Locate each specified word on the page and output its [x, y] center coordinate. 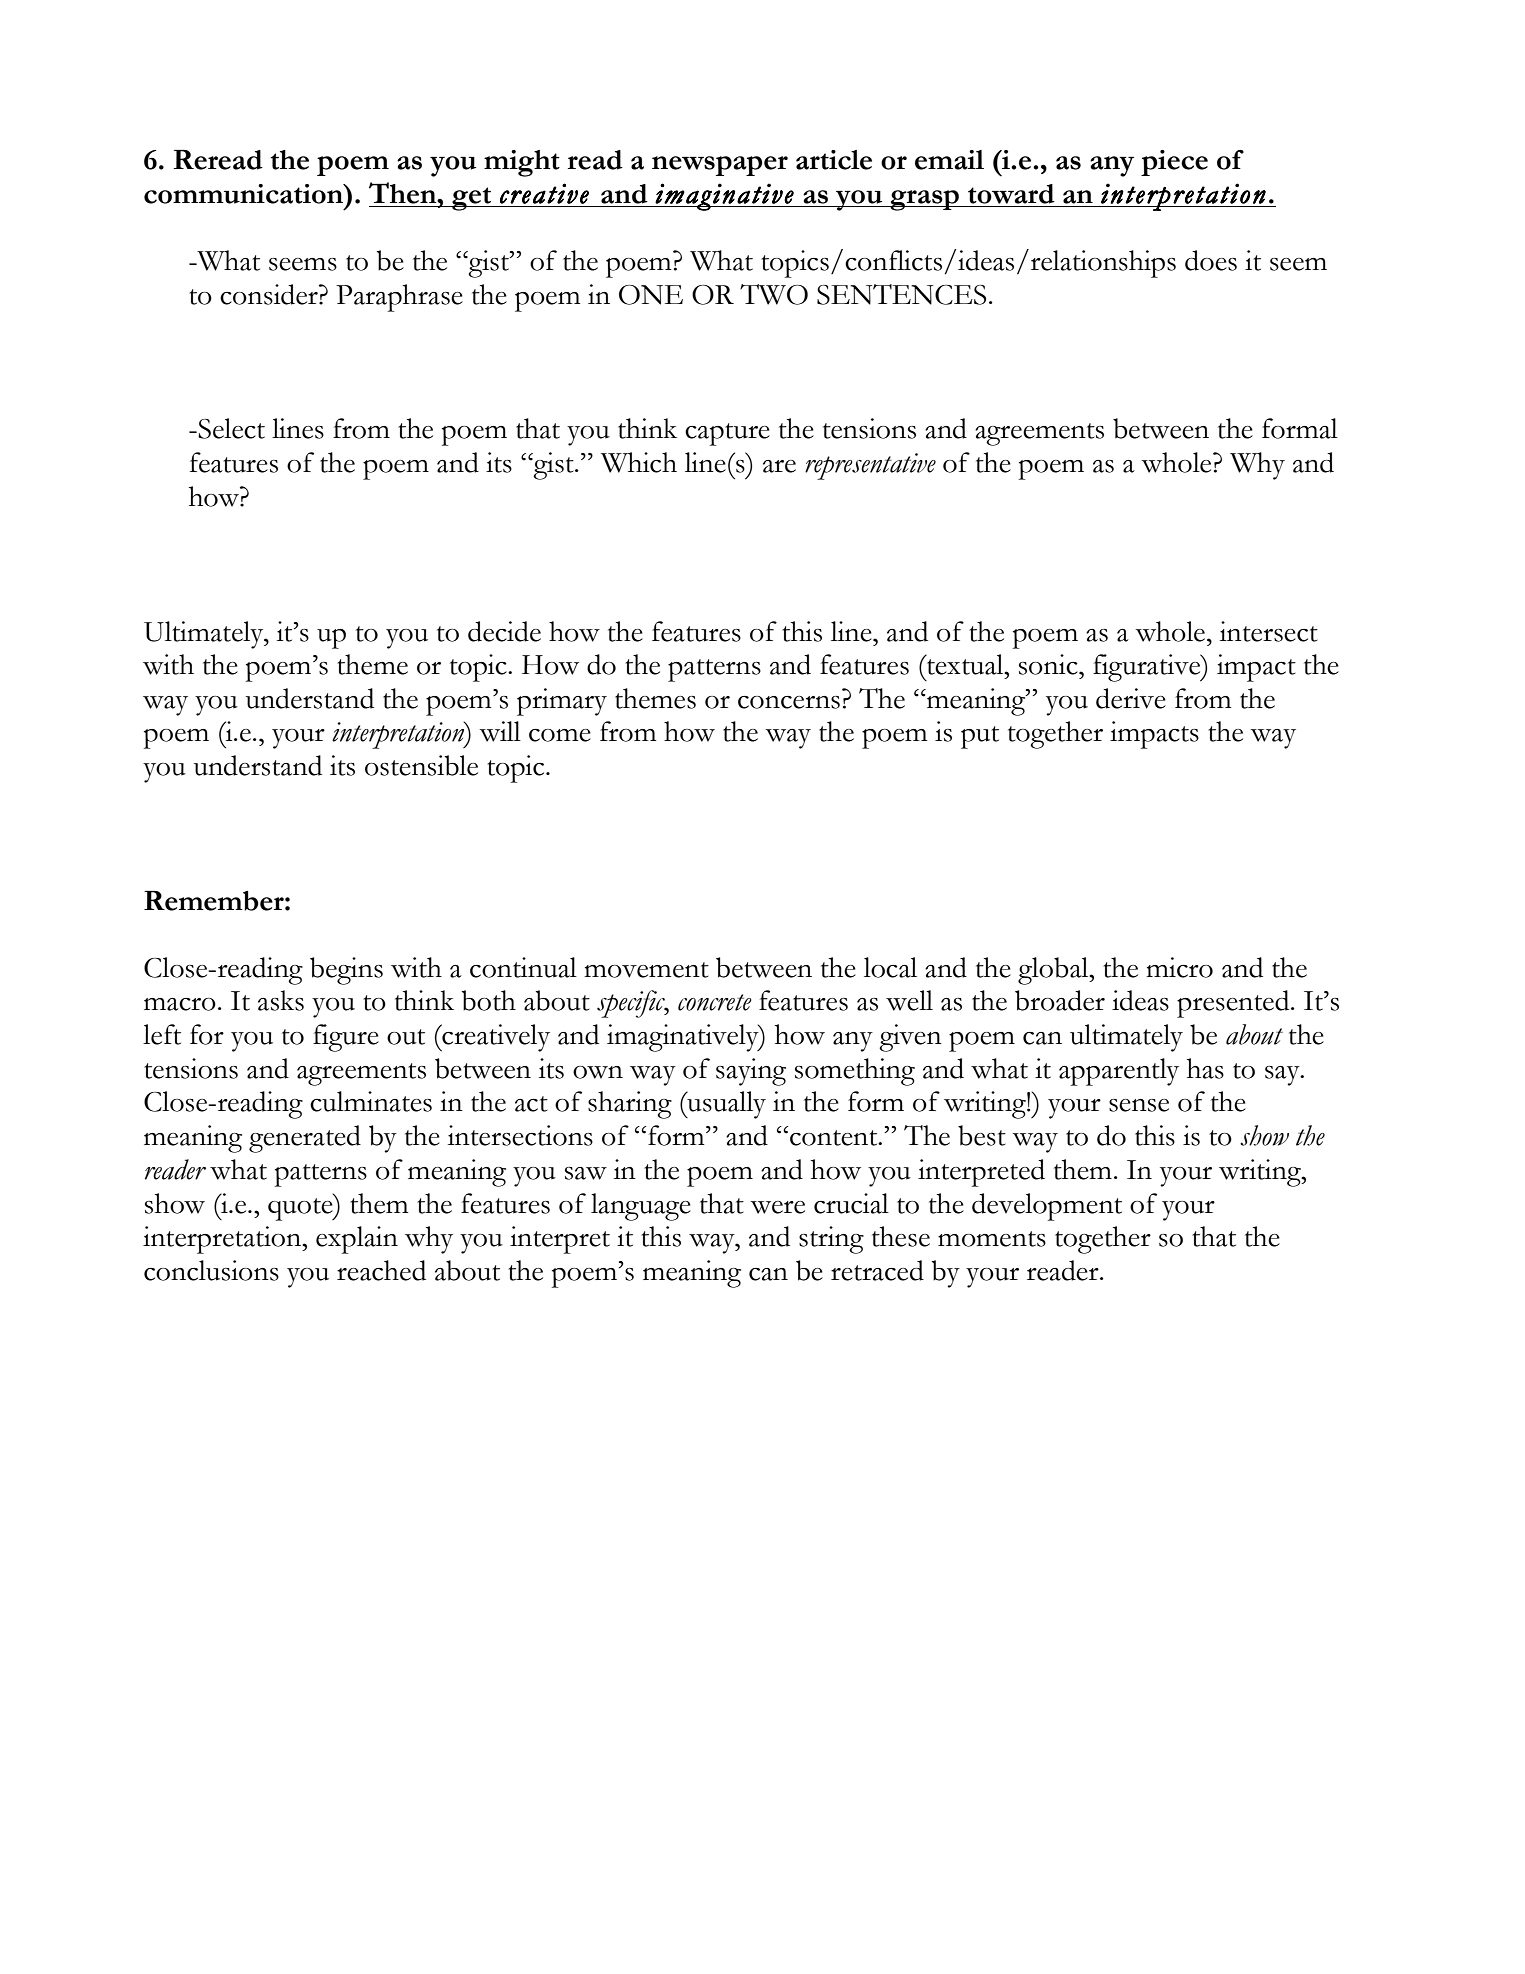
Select [230, 428]
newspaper [720, 166]
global [1054, 971]
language [641, 1207]
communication [244, 194]
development [1047, 1207]
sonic [1049, 664]
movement [646, 970]
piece [1174, 163]
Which [639, 462]
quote [301, 1208]
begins [346, 971]
